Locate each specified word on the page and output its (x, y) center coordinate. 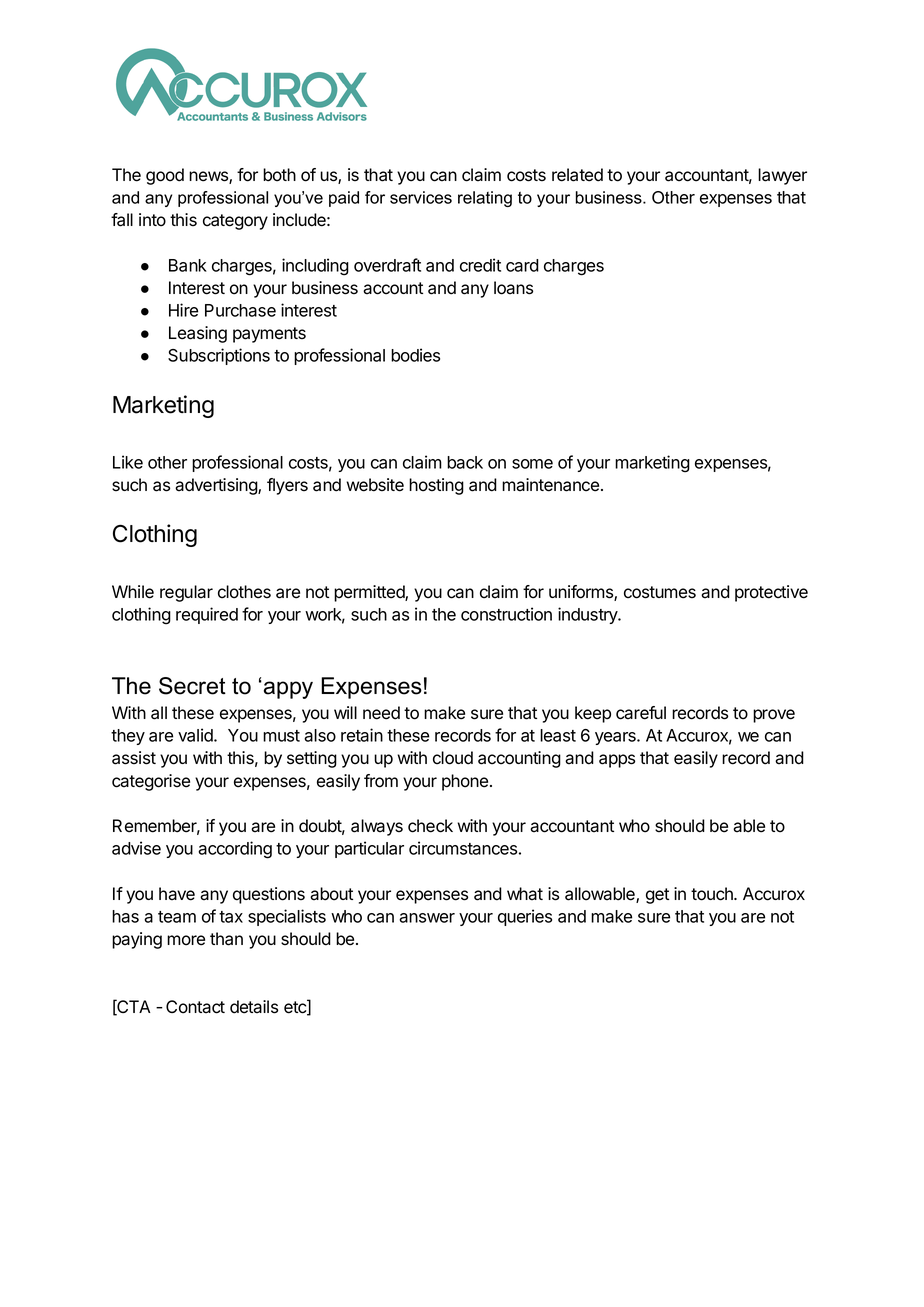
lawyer (782, 176)
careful (641, 713)
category (235, 222)
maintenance (550, 485)
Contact (195, 1007)
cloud (453, 758)
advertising (217, 486)
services (421, 197)
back (465, 462)
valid (196, 735)
